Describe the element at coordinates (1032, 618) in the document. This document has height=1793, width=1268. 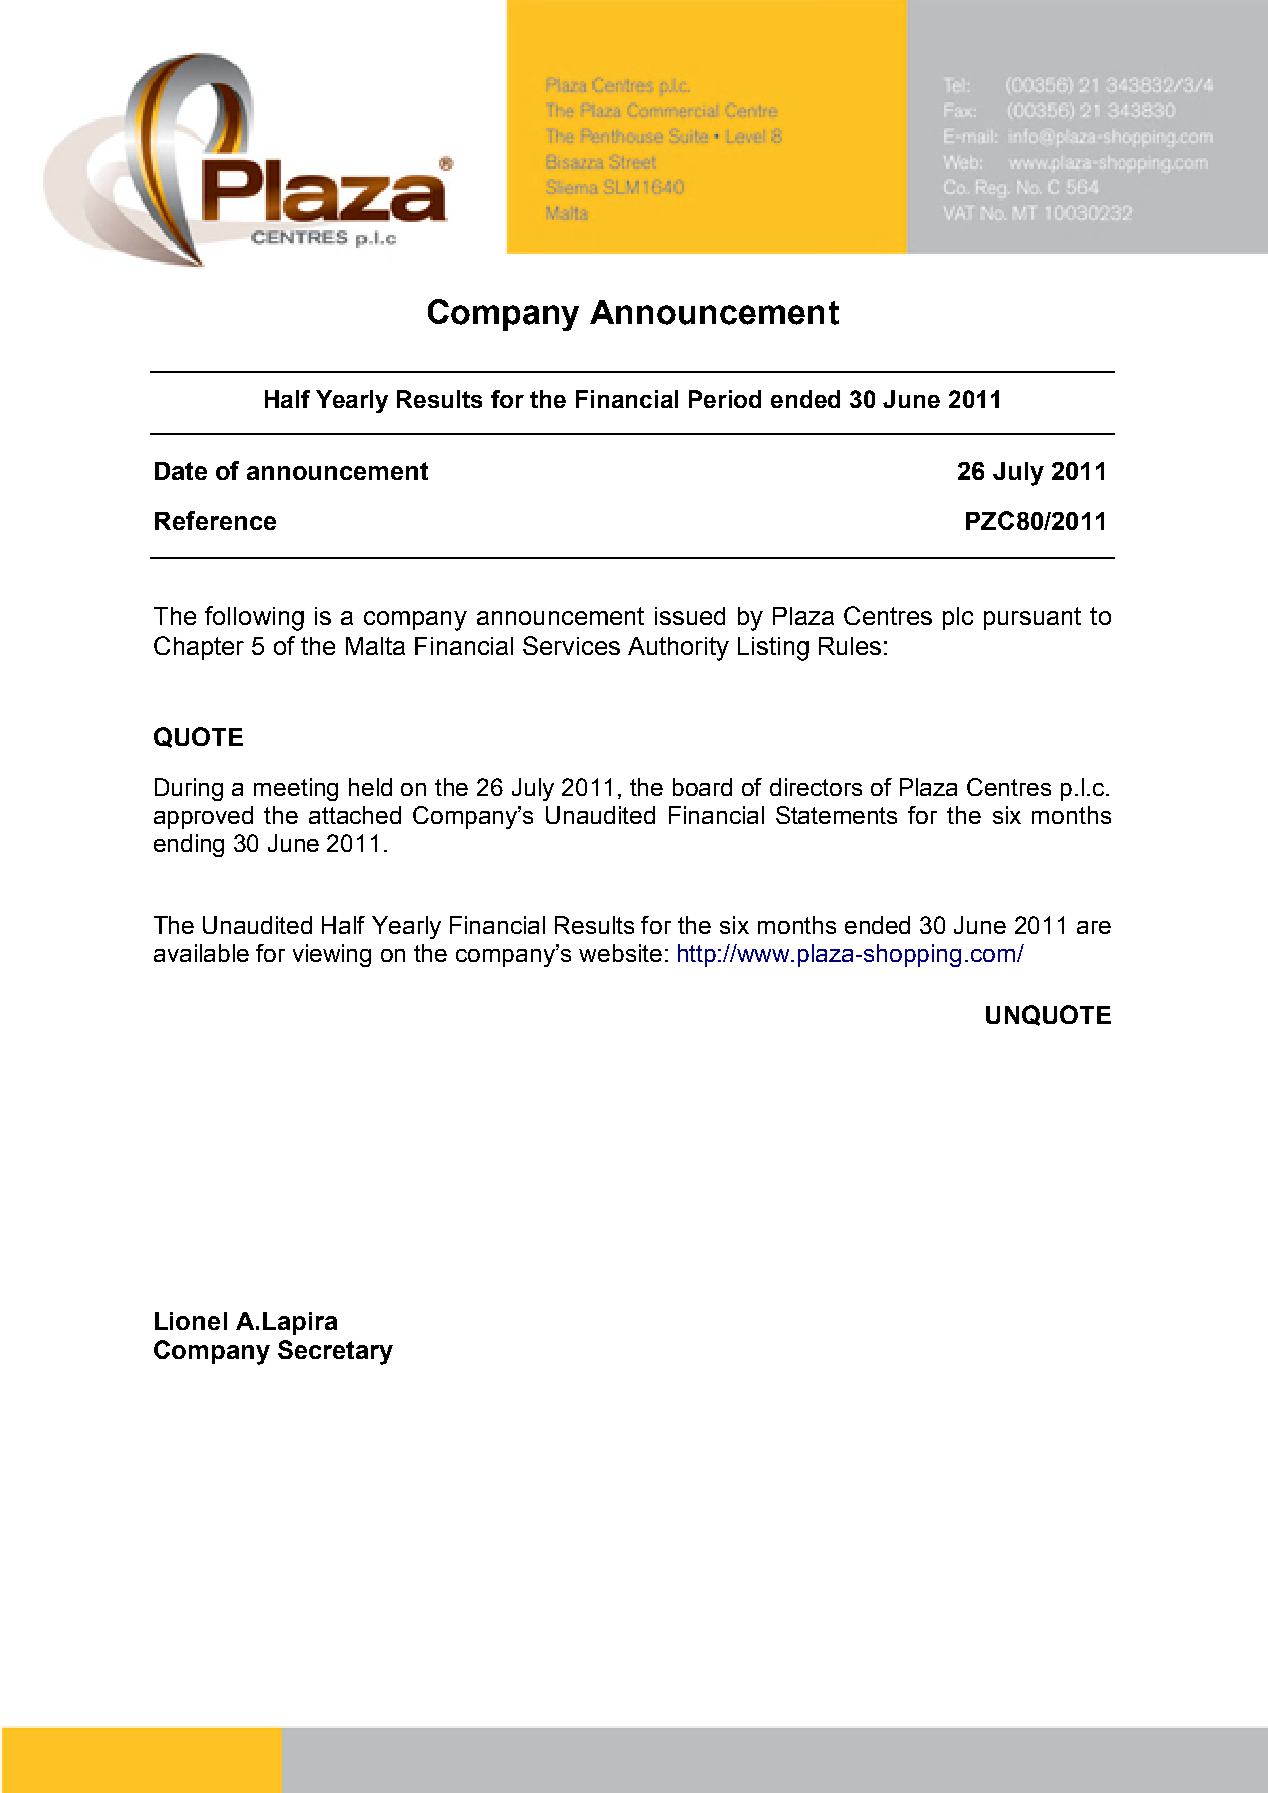
I see `pursuant` at that location.
